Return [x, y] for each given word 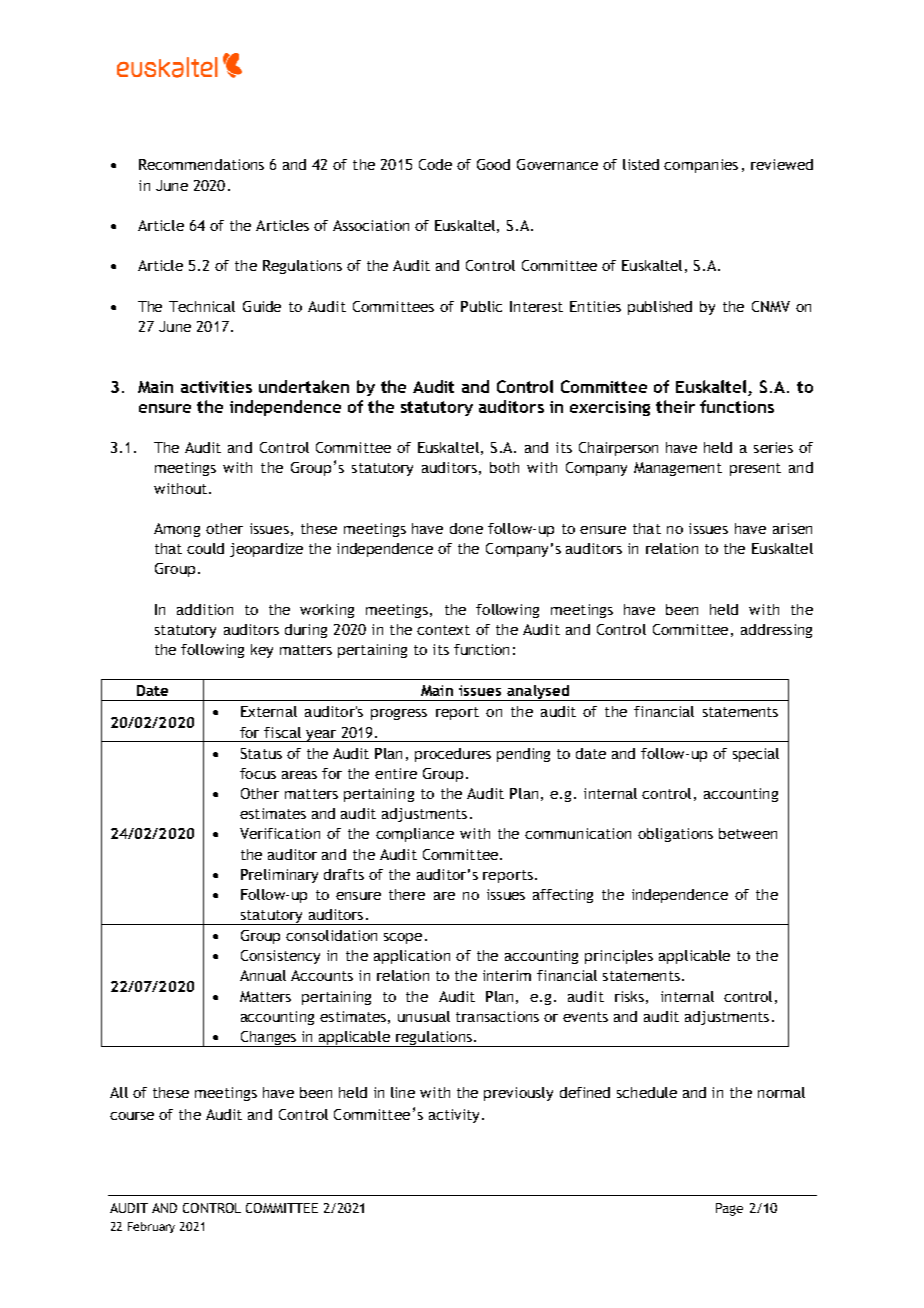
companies [701, 166]
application [412, 957]
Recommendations [201, 164]
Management [678, 469]
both [504, 467]
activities [216, 387]
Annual [263, 975]
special [756, 755]
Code [435, 164]
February [151, 1227]
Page [729, 1209]
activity [456, 1116]
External [269, 711]
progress [399, 714]
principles [619, 957]
